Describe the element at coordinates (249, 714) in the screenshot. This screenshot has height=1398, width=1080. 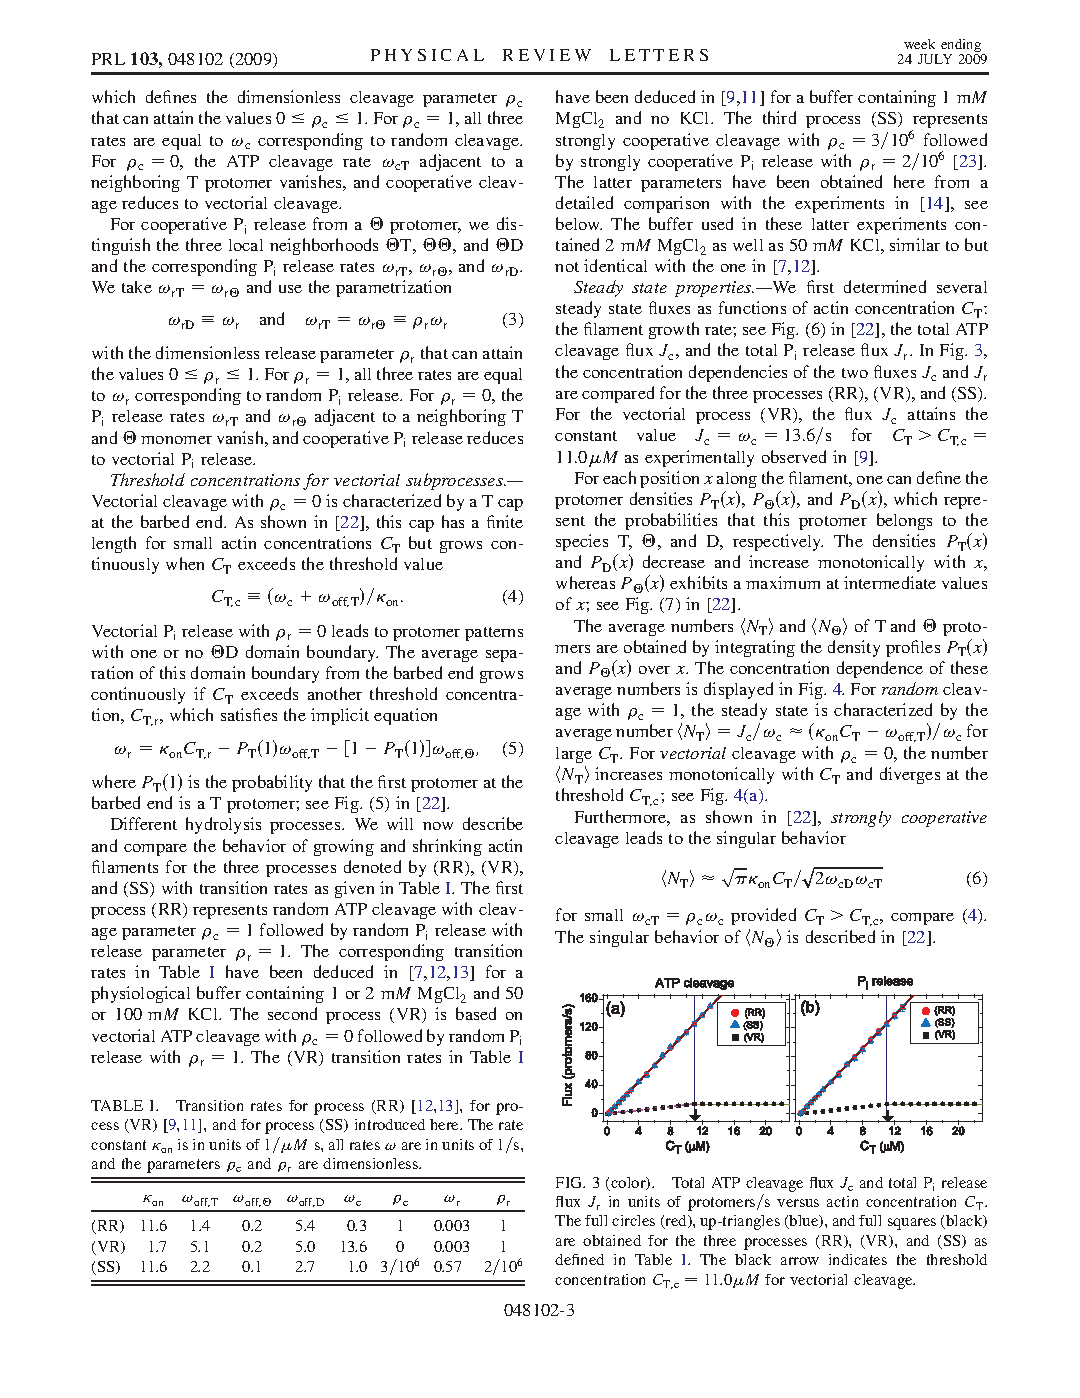
I see `satisfies` at that location.
